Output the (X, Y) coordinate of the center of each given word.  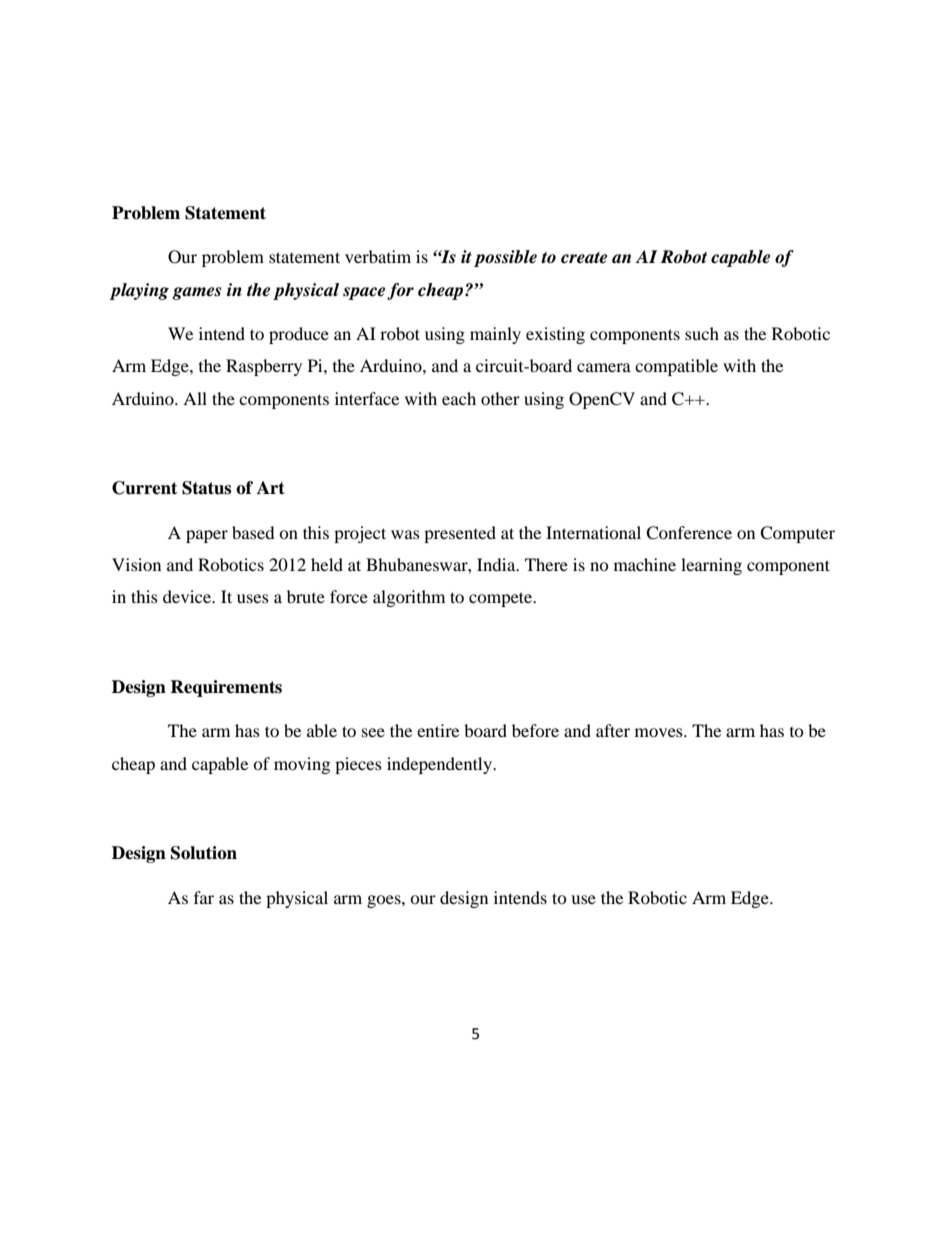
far (204, 897)
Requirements (226, 688)
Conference (689, 533)
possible (505, 258)
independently (440, 765)
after (613, 730)
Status (206, 488)
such (702, 333)
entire (438, 730)
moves (660, 732)
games (196, 293)
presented (460, 534)
